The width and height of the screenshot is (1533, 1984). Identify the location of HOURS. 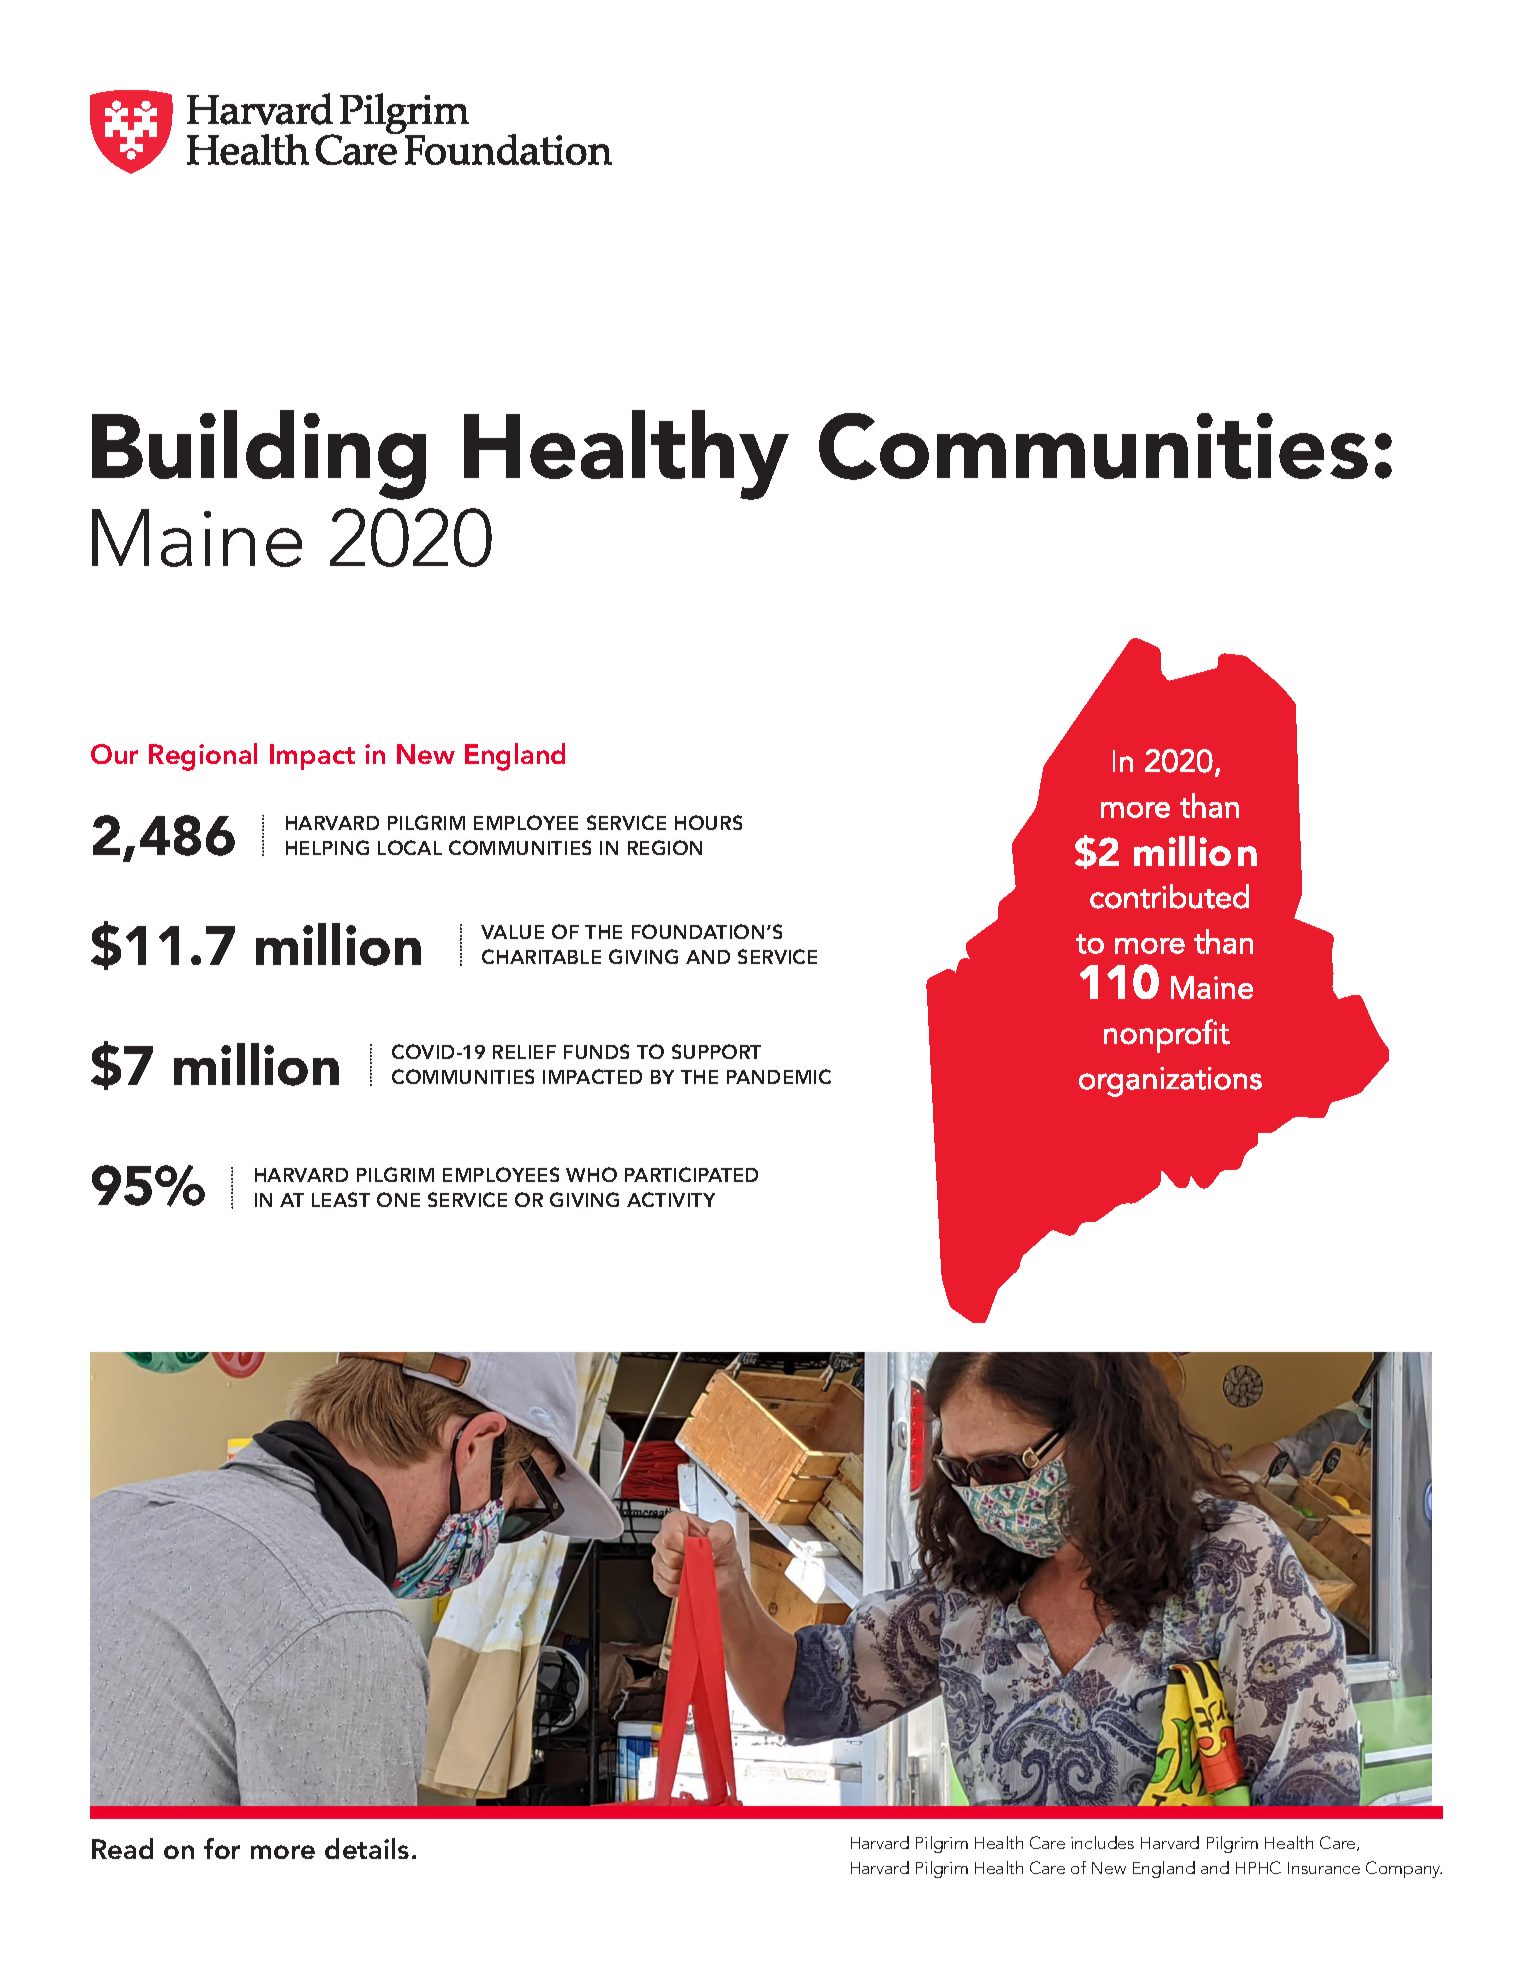
(708, 822).
